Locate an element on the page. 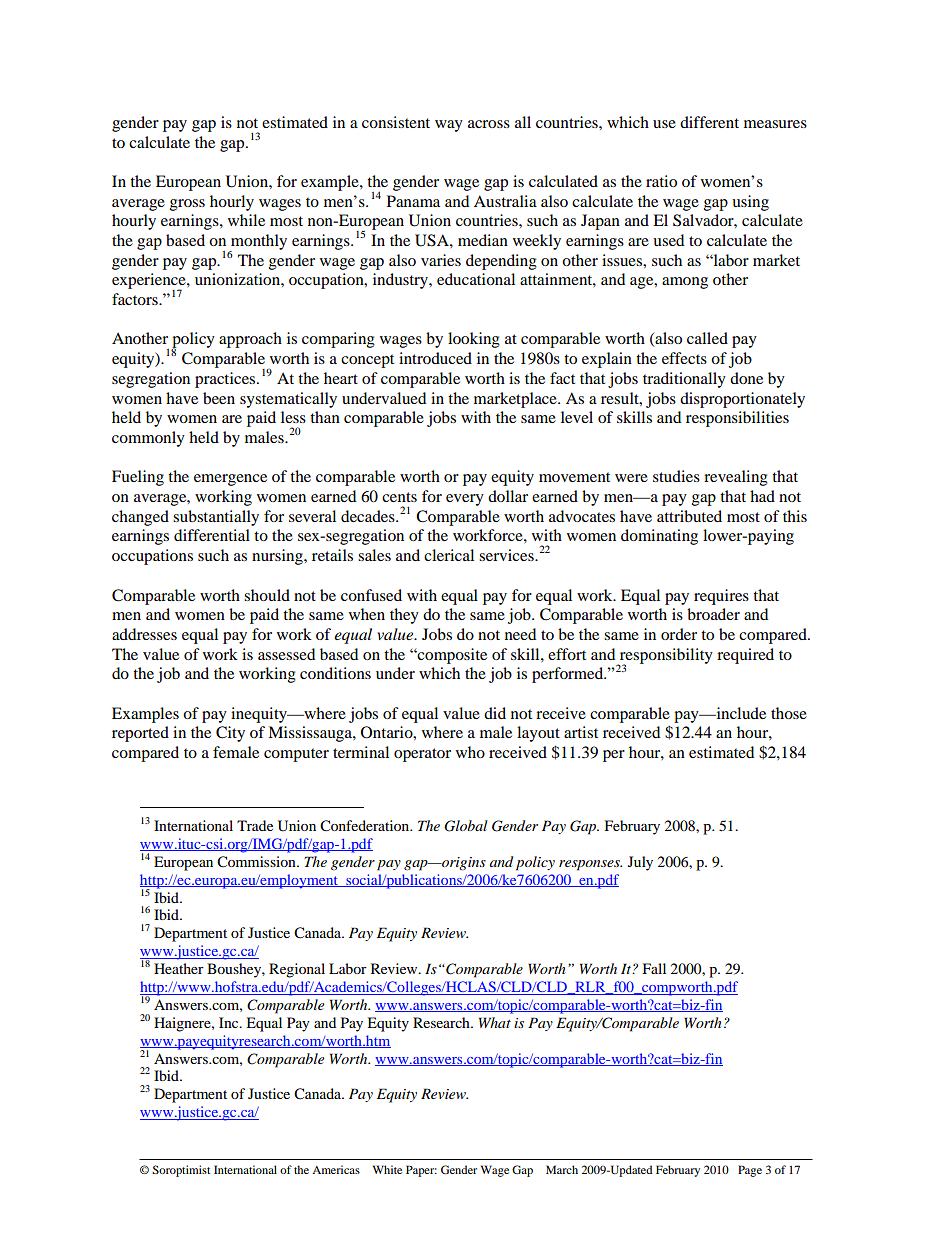 Image resolution: width=952 pixels, height=1233 pixels. Americas is located at coordinates (336, 1169).
